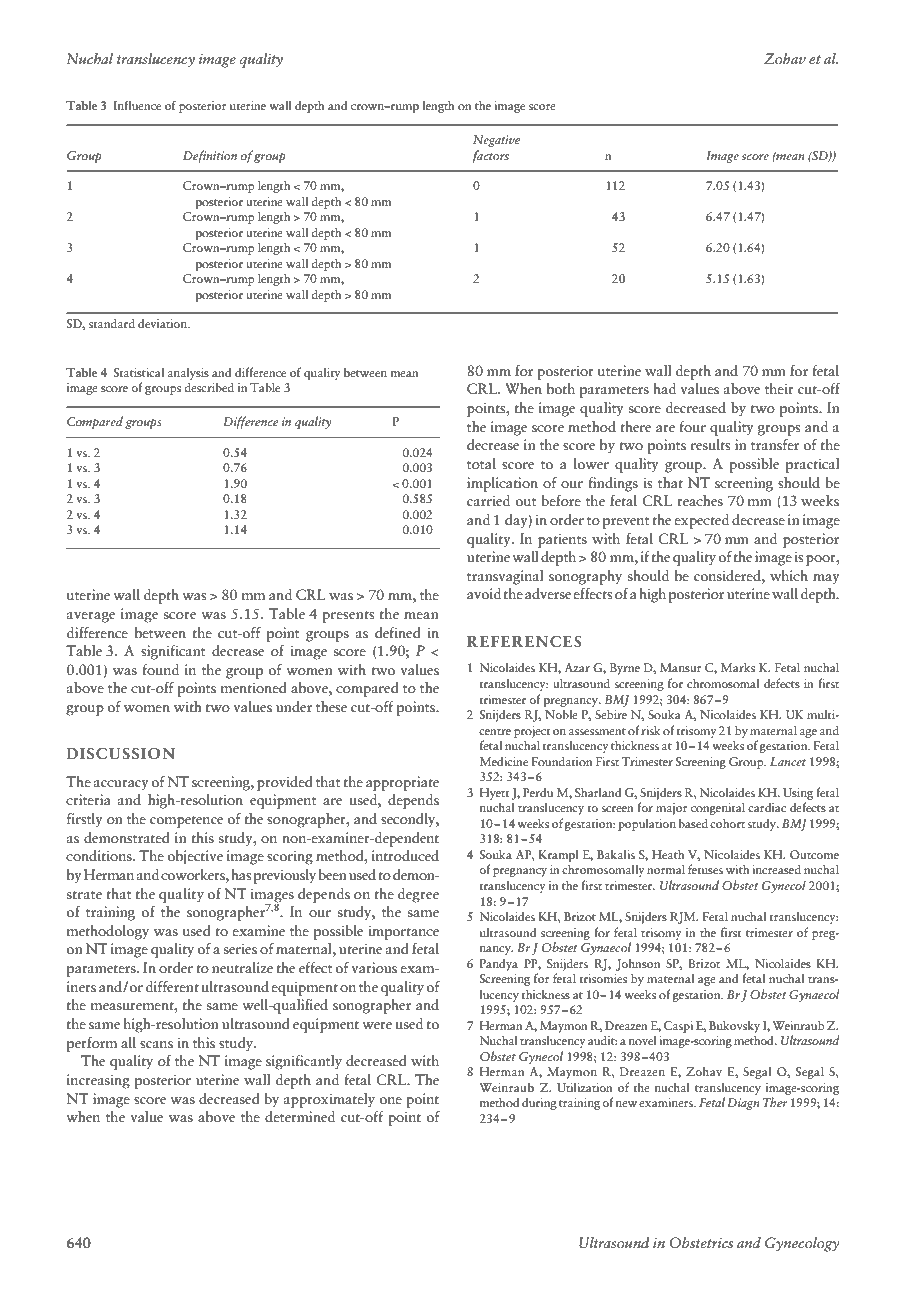  I want to click on during, so click(539, 1104).
